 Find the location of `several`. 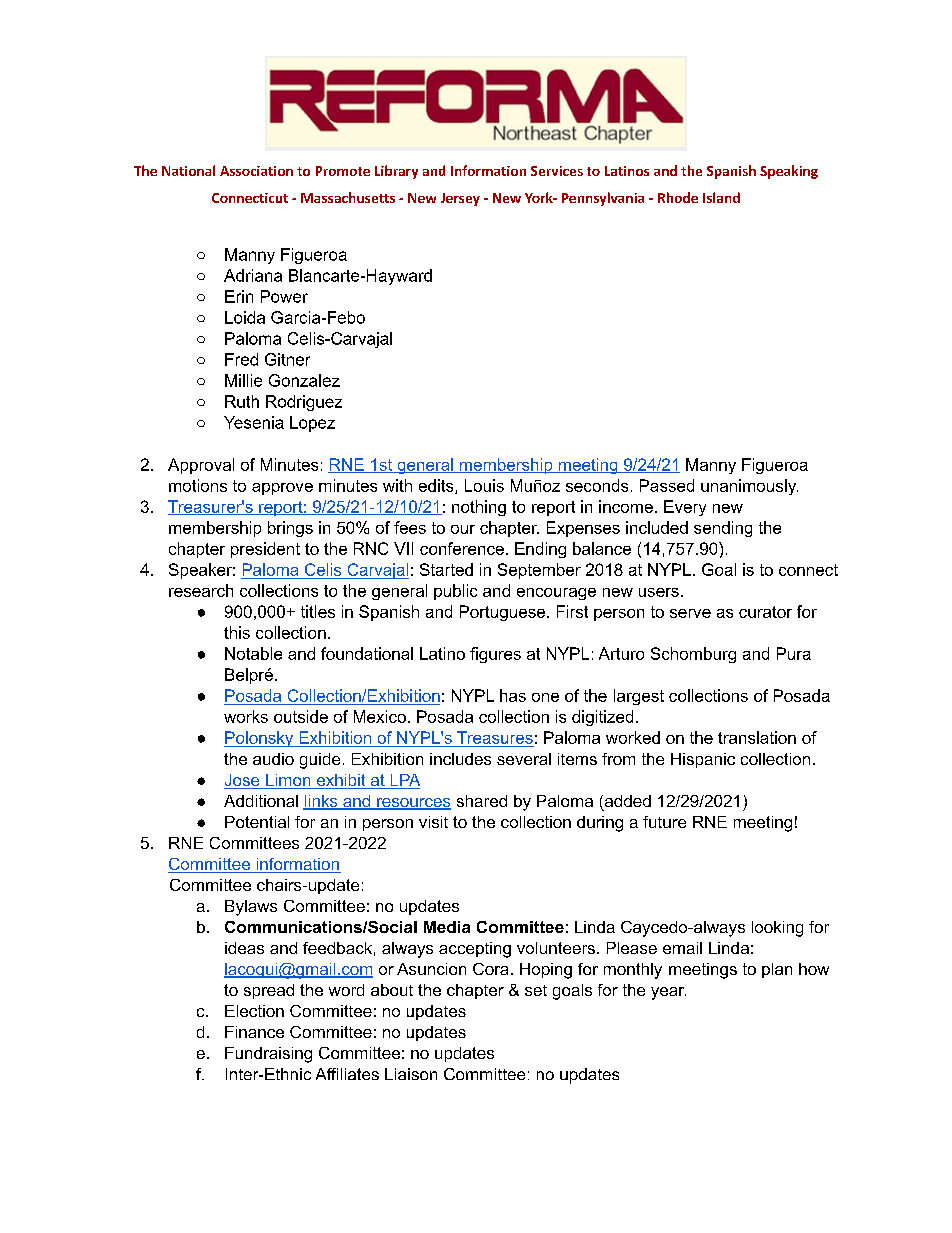

several is located at coordinates (524, 759).
